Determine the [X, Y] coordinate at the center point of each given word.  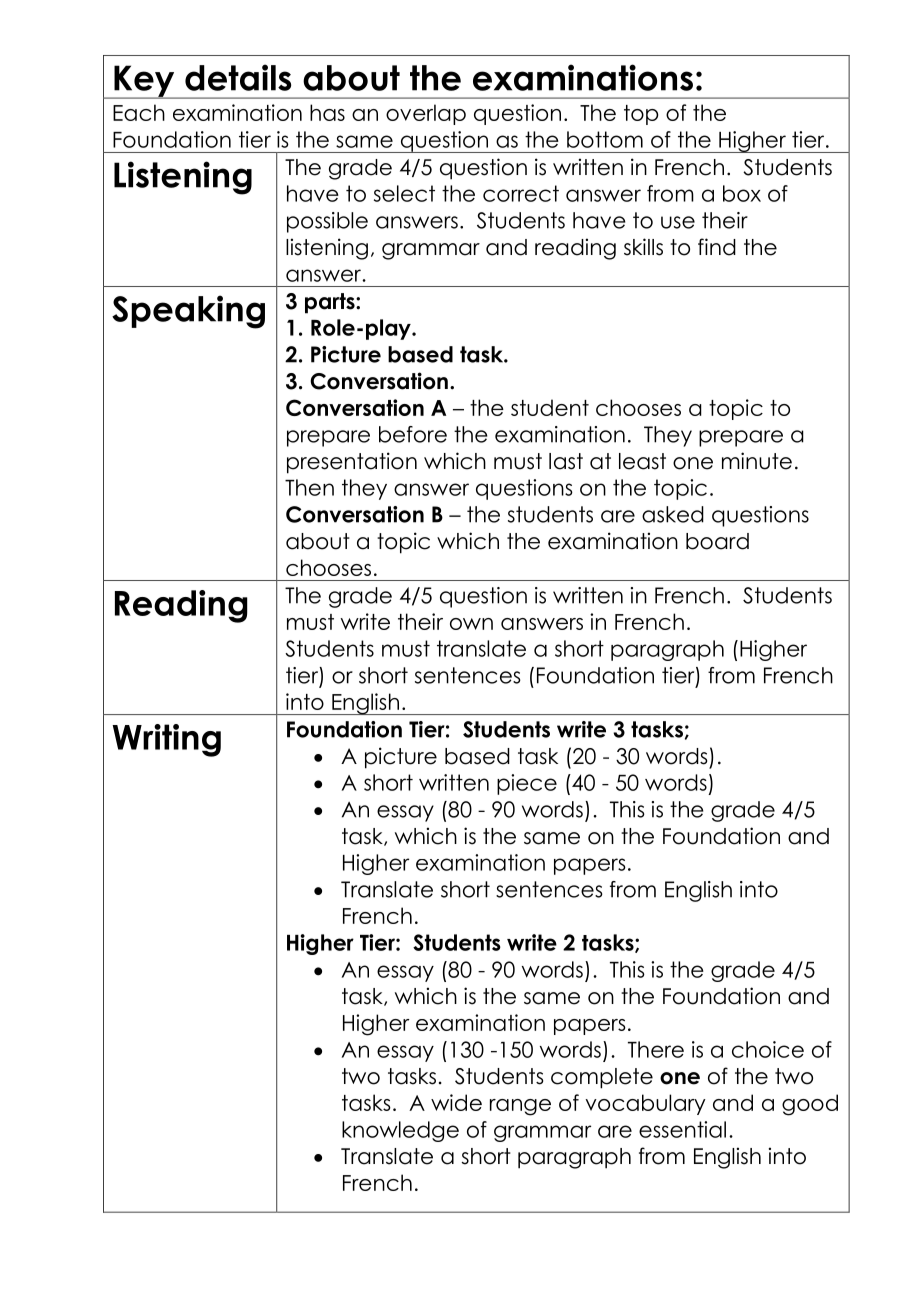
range [520, 1107]
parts [331, 303]
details [238, 77]
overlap [426, 114]
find [717, 247]
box [742, 193]
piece [527, 784]
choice [768, 1049]
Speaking [188, 312]
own [471, 624]
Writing [166, 740]
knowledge [400, 1131]
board [717, 541]
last [566, 461]
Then [309, 487]
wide [456, 1102]
